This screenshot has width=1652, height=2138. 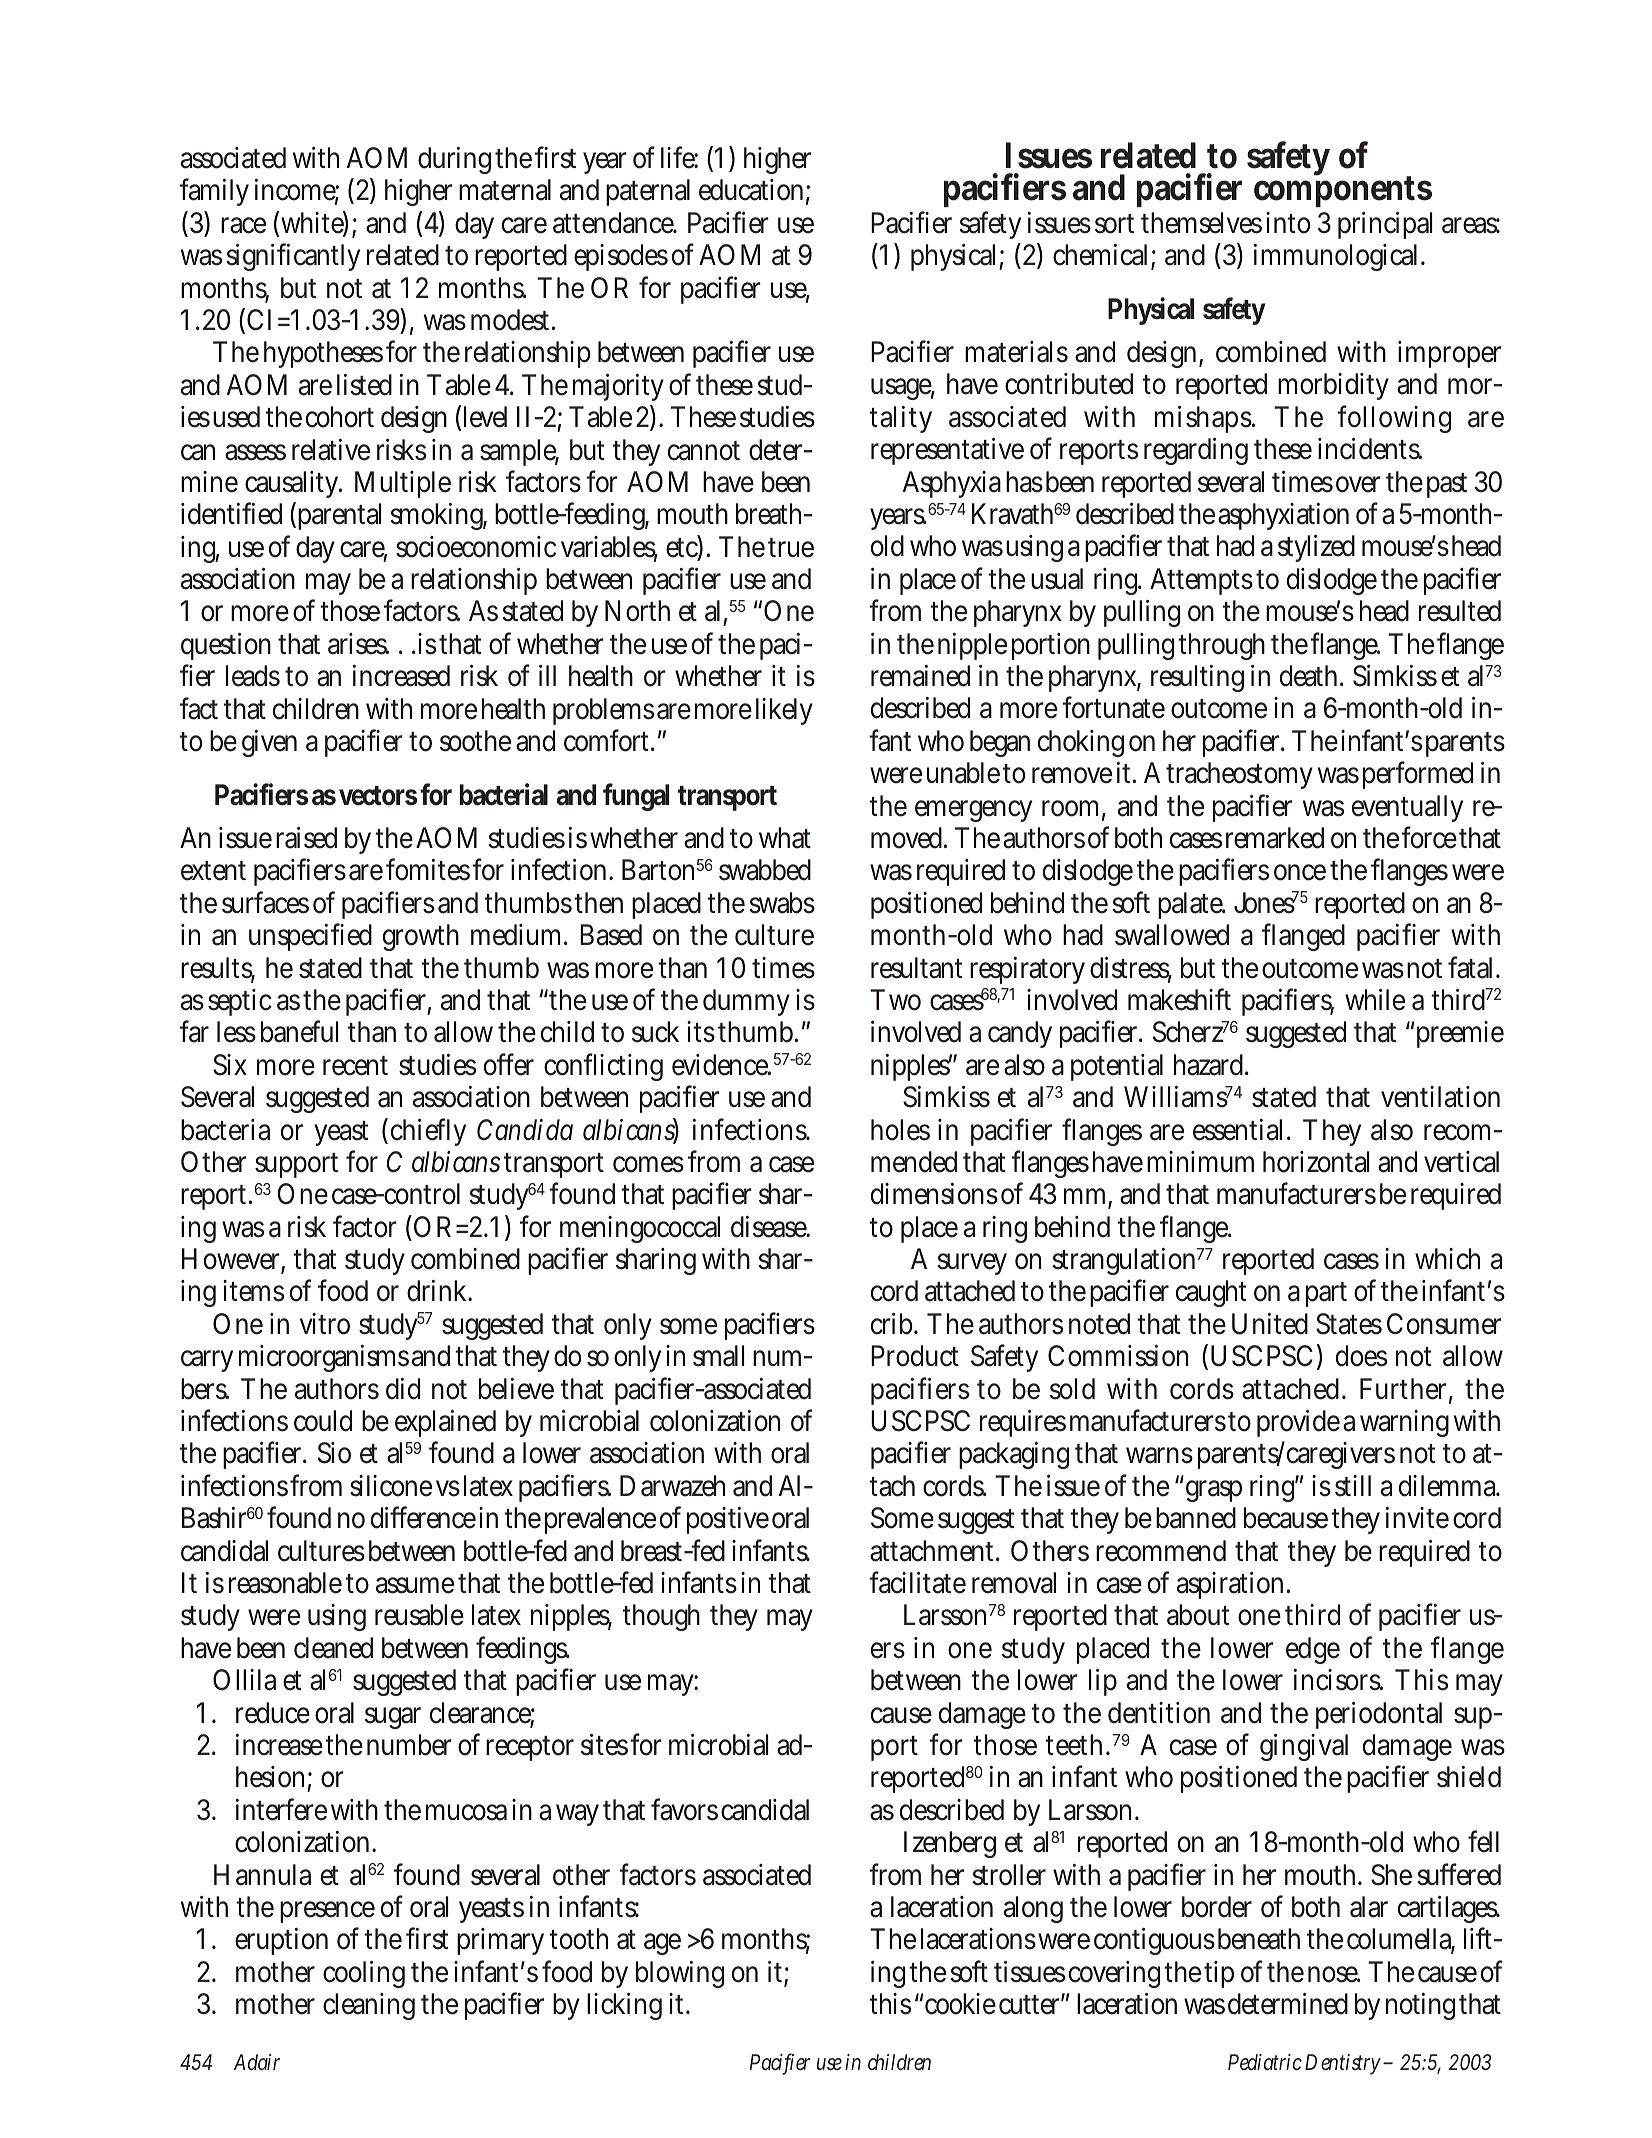 What do you see at coordinates (285, 1583) in the screenshot?
I see `reasonable` at bounding box center [285, 1583].
